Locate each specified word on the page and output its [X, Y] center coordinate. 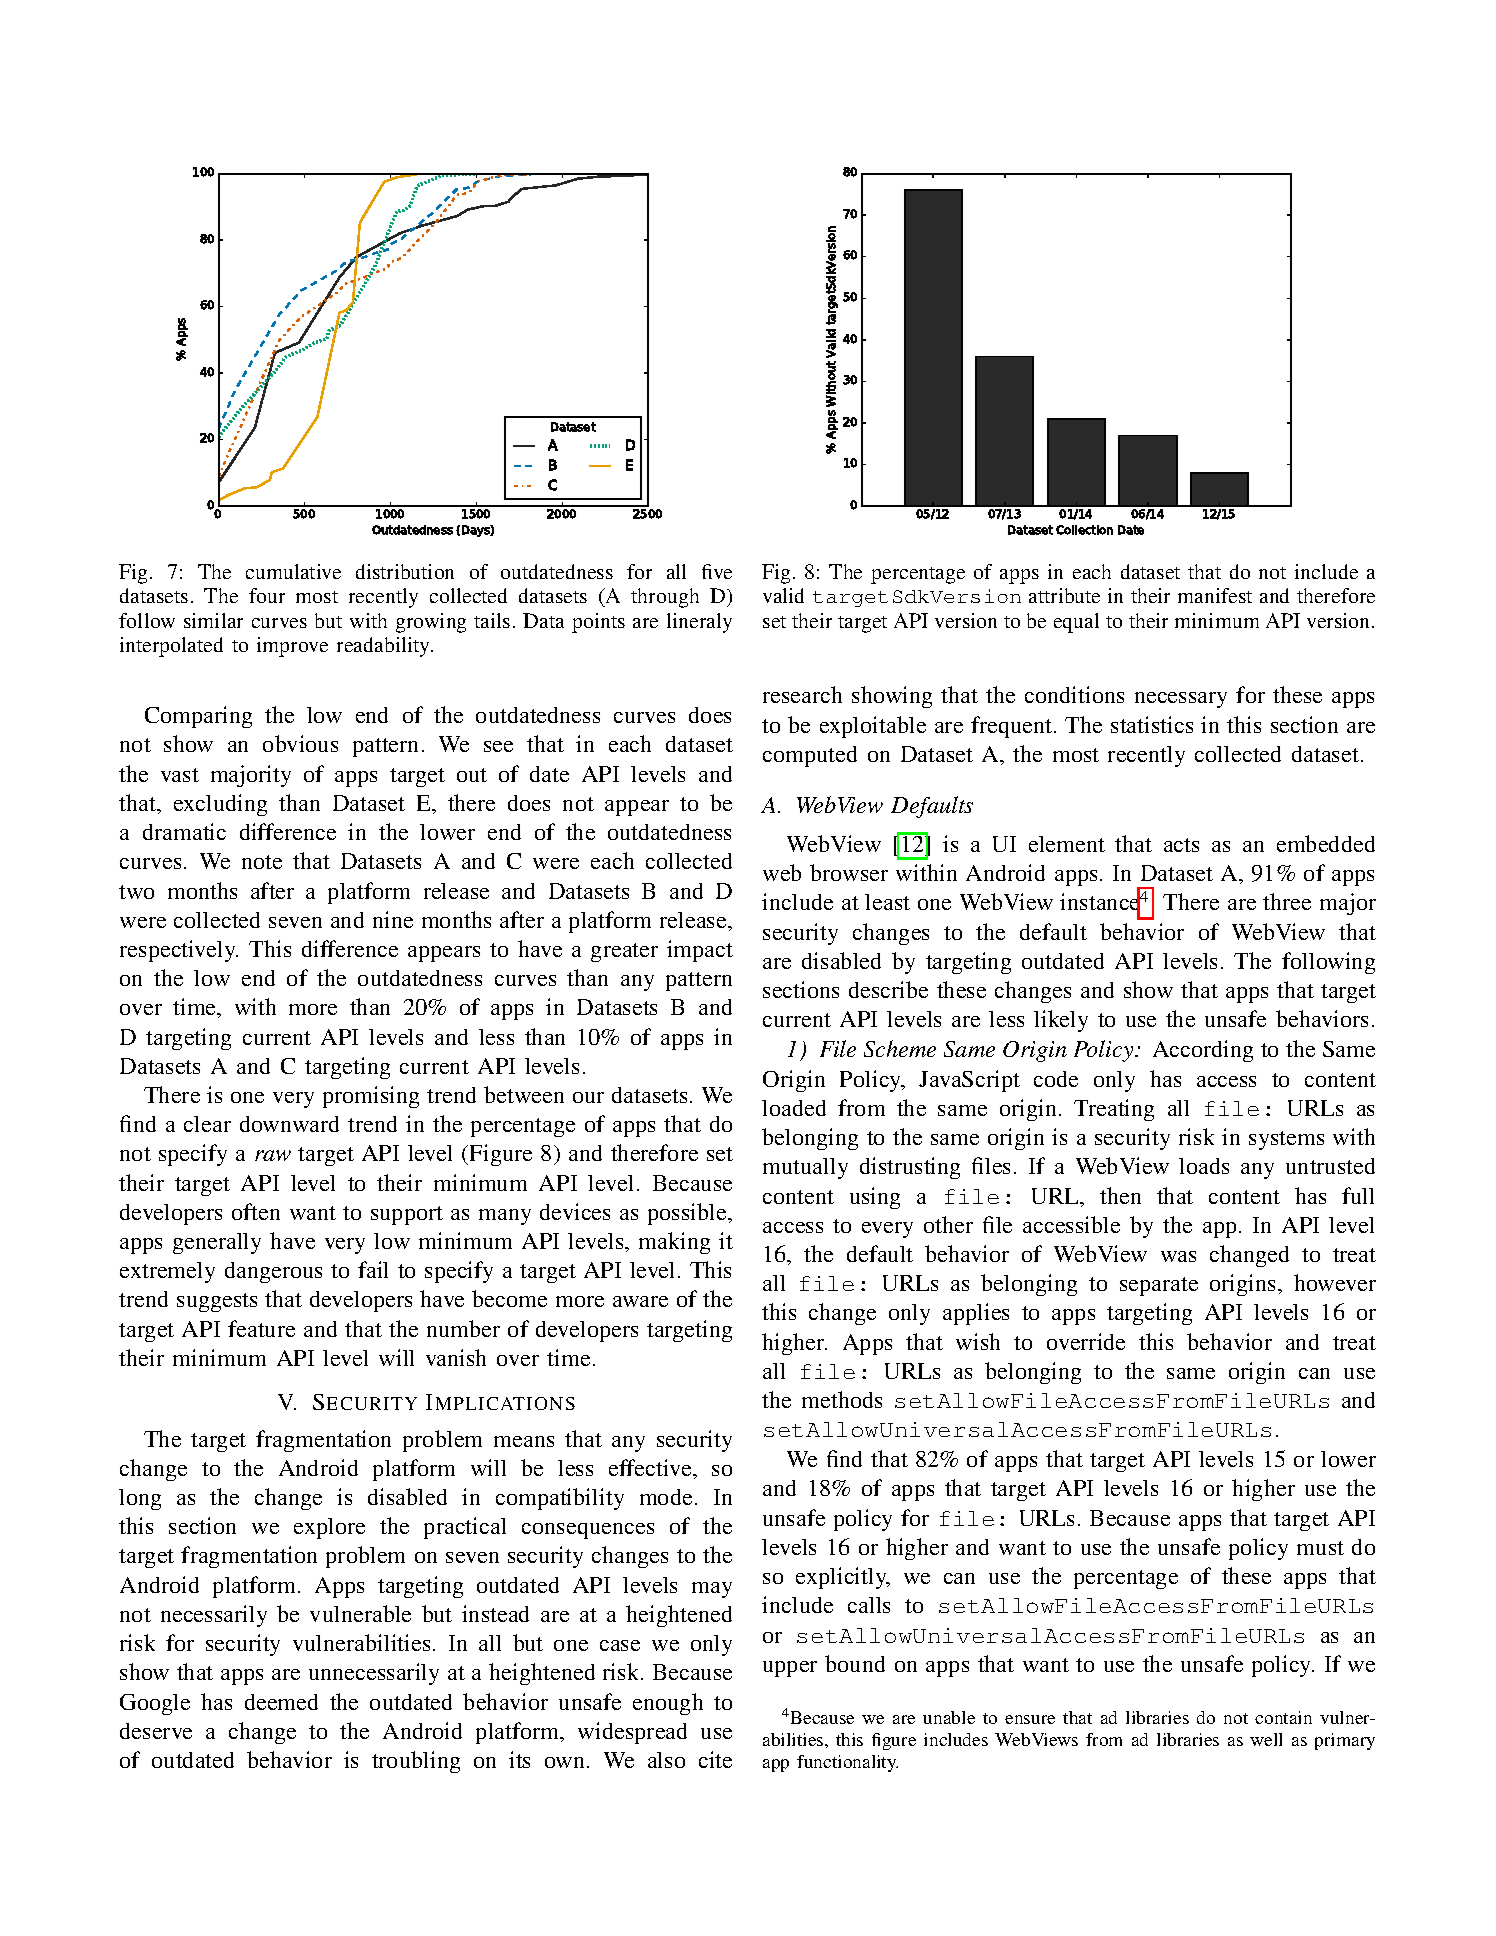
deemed [281, 1702]
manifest [1215, 595]
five [717, 571]
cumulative [293, 571]
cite [715, 1759]
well [1266, 1739]
